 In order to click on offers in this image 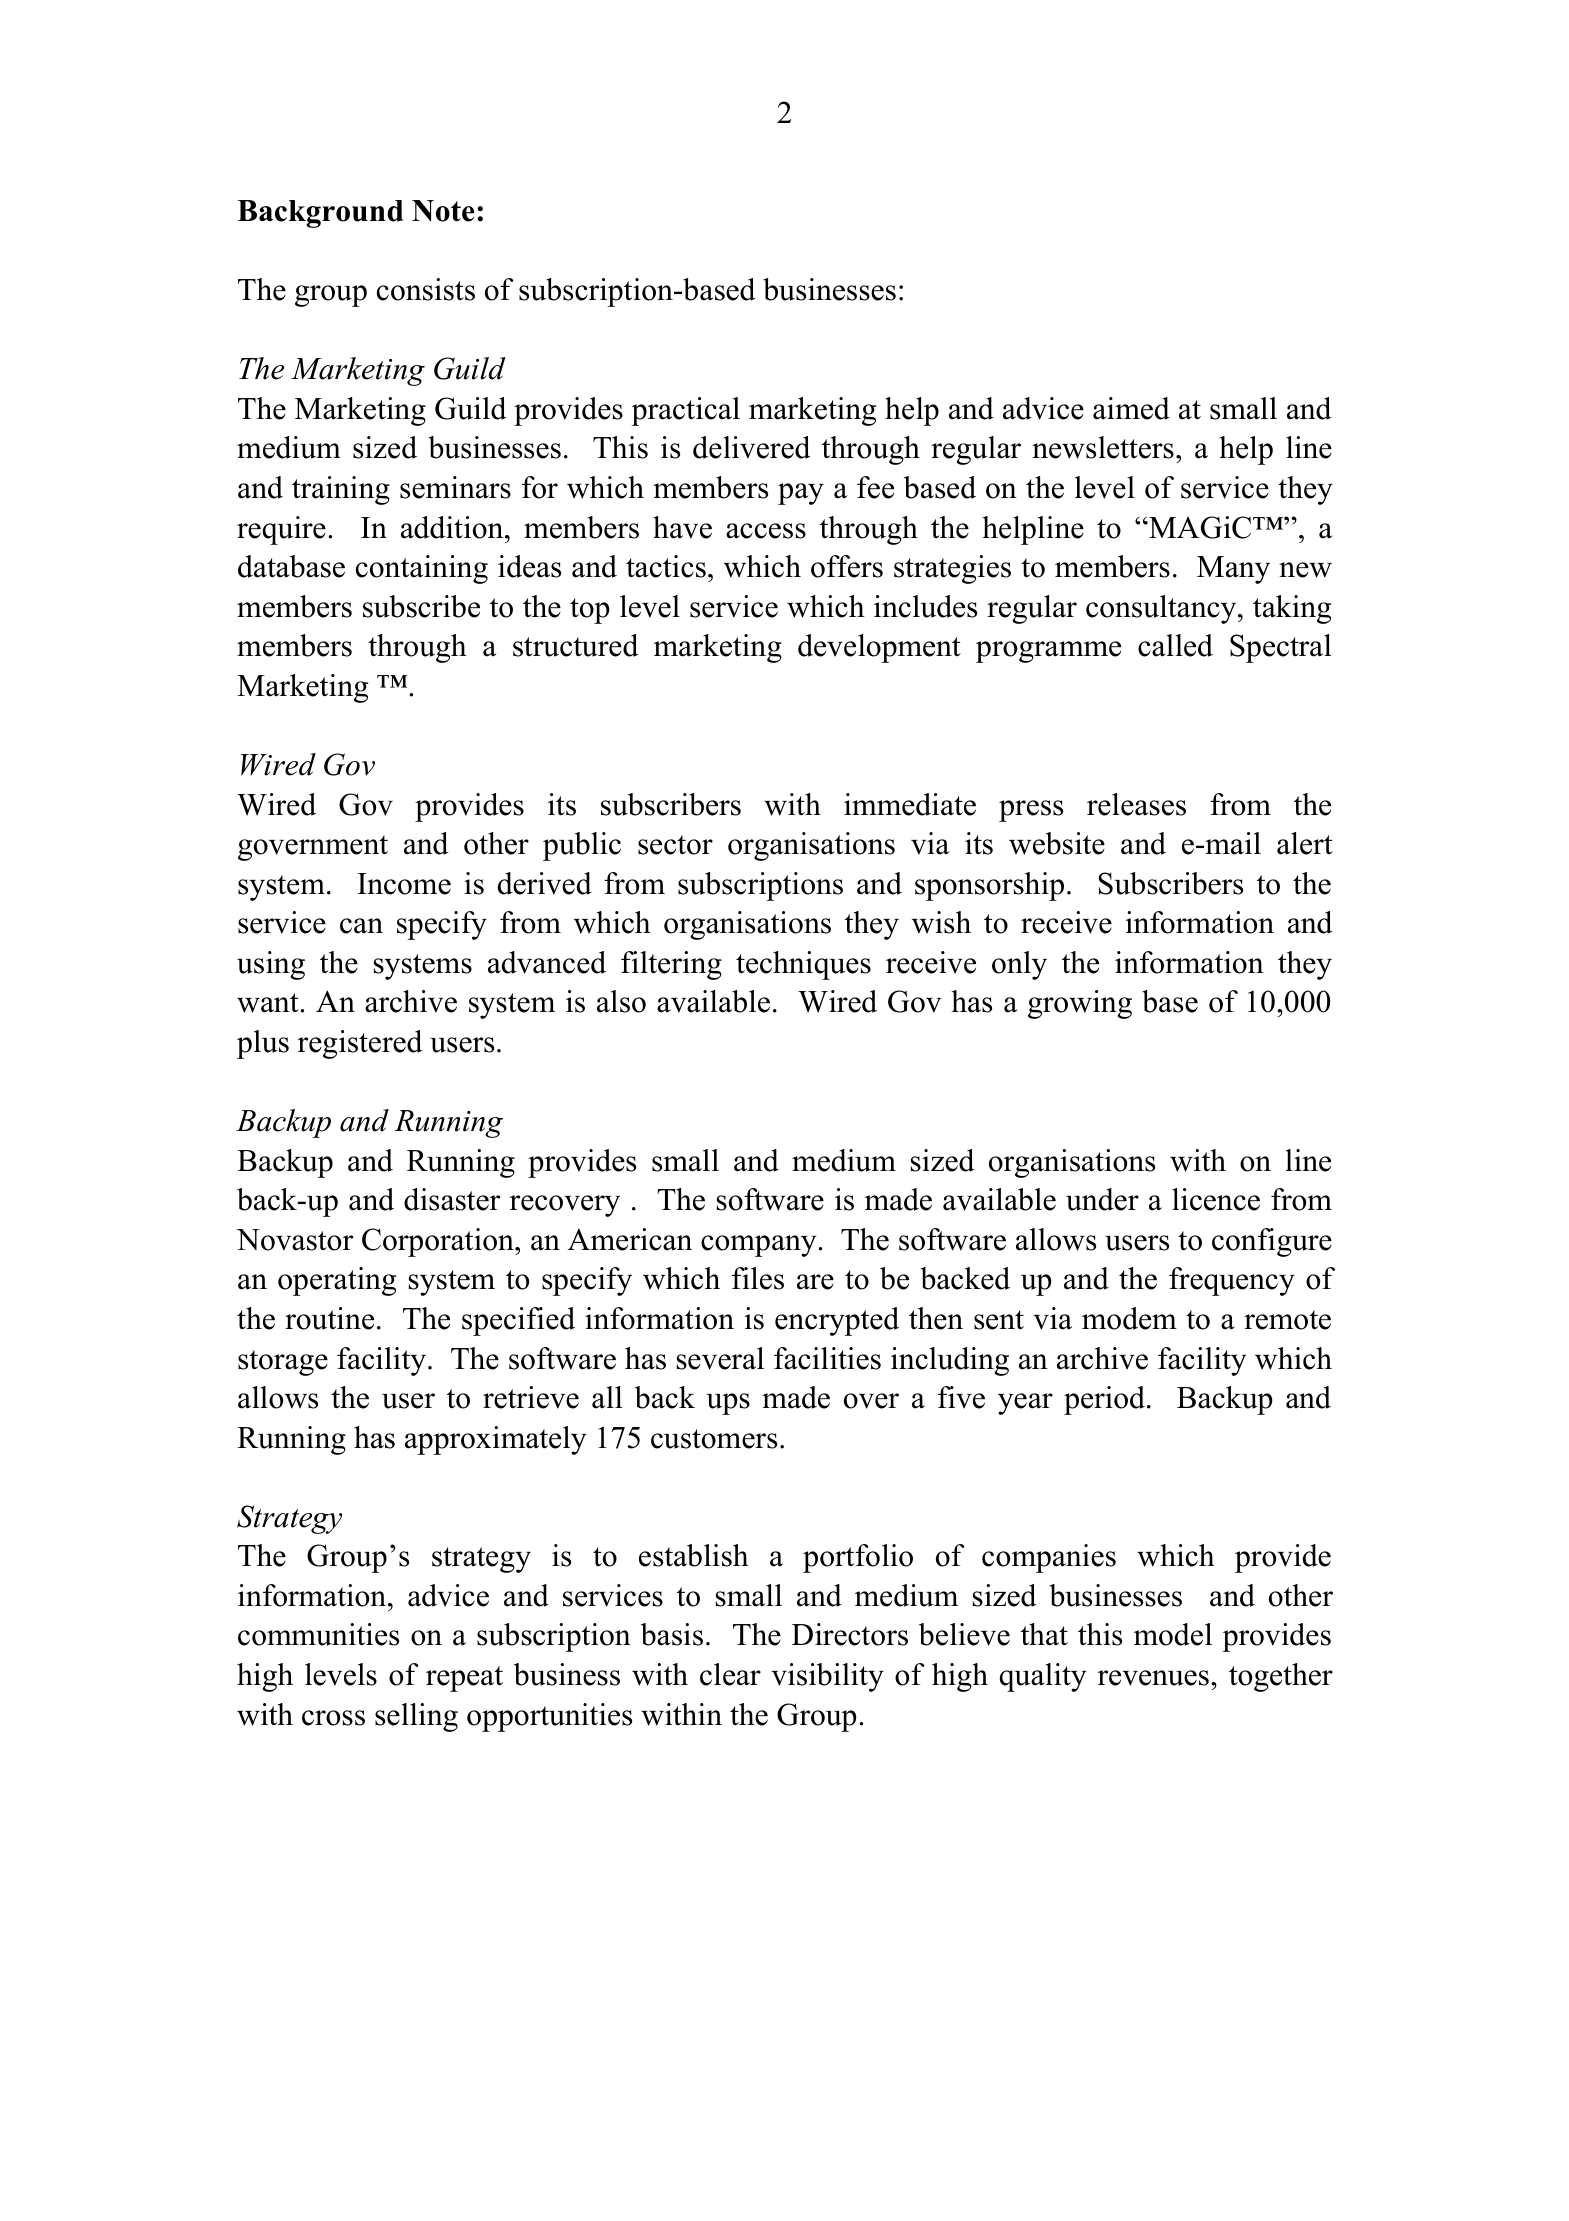, I will do `click(847, 566)`.
